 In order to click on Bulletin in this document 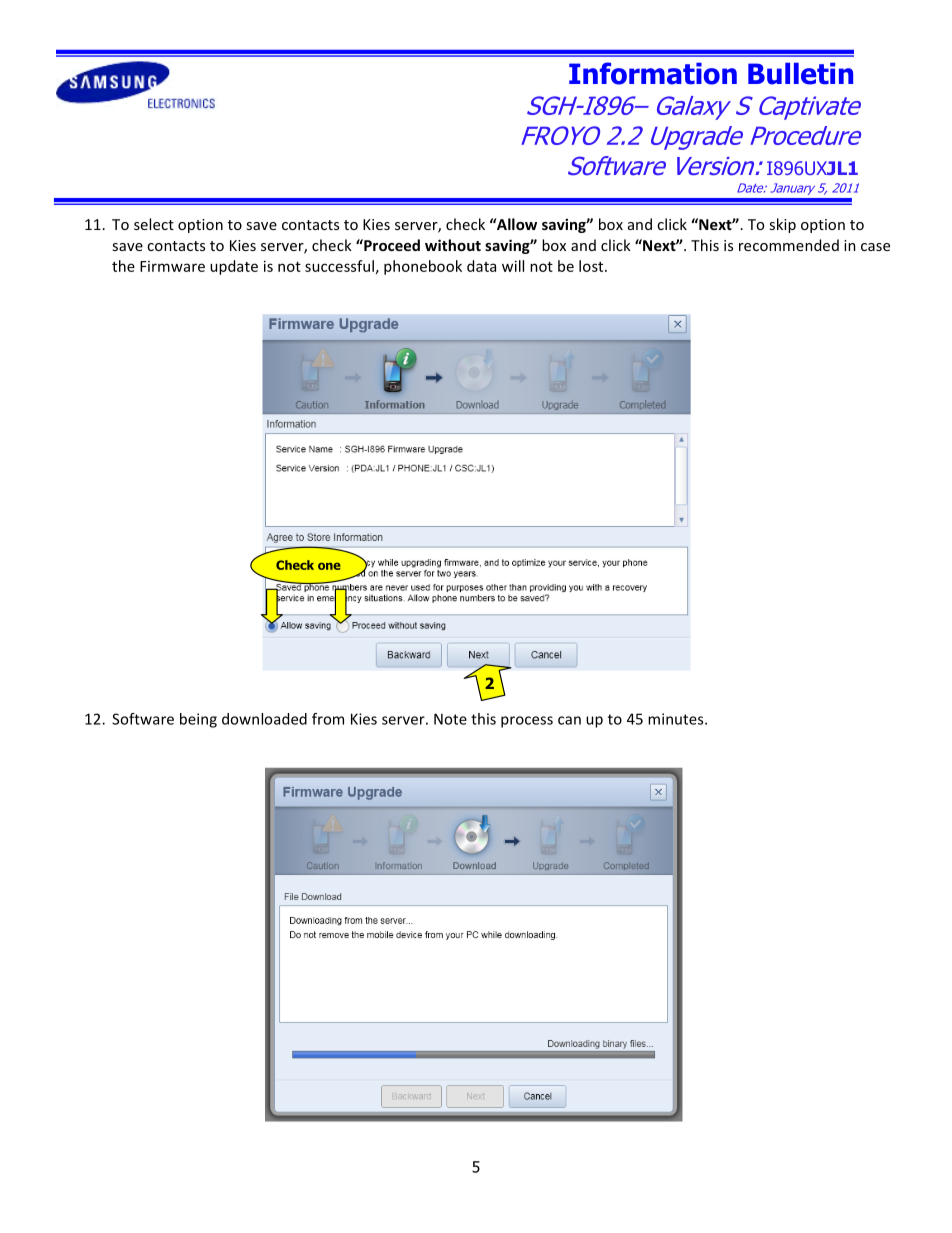, I will do `click(800, 74)`.
